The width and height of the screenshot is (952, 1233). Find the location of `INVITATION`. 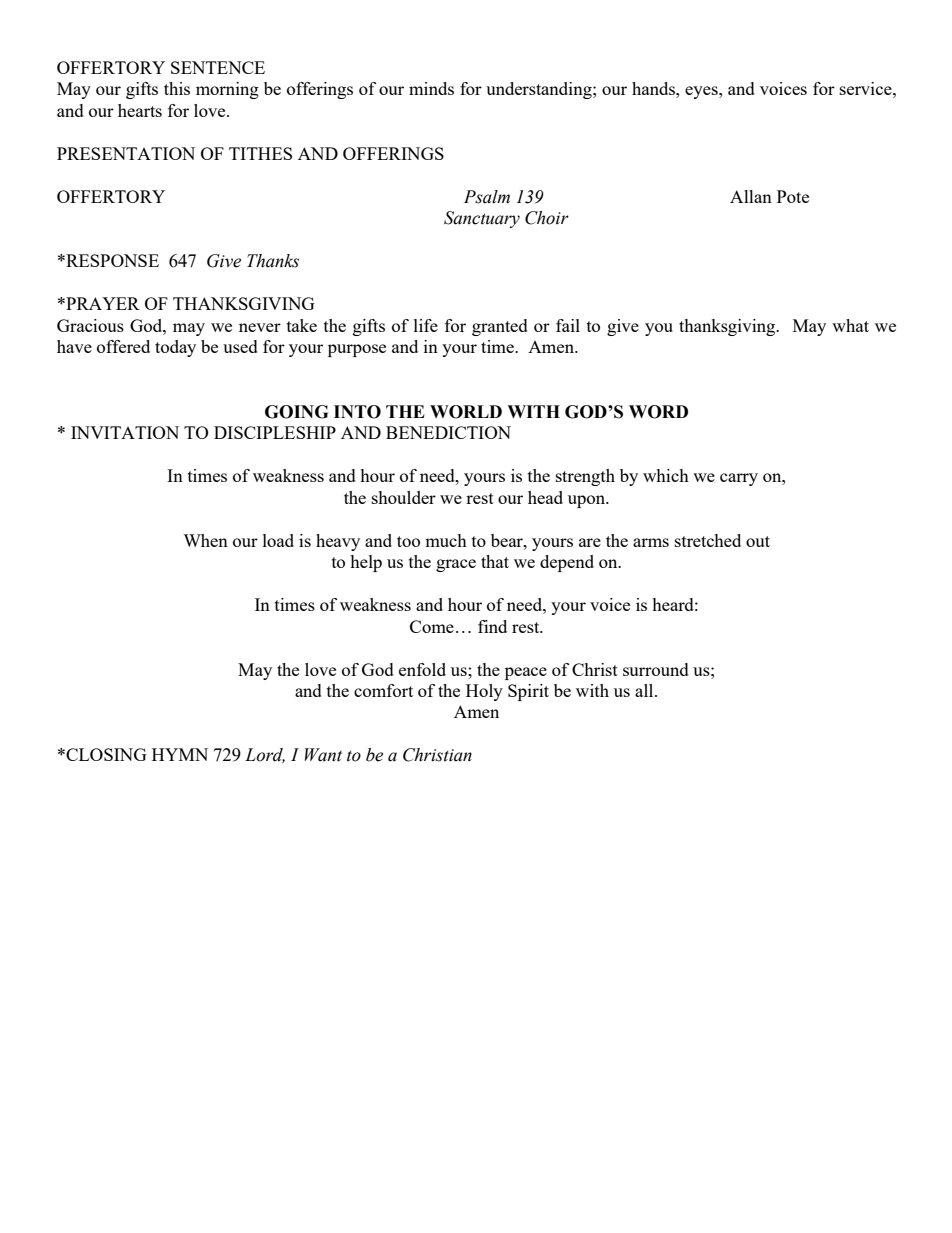

INVITATION is located at coordinates (125, 432).
